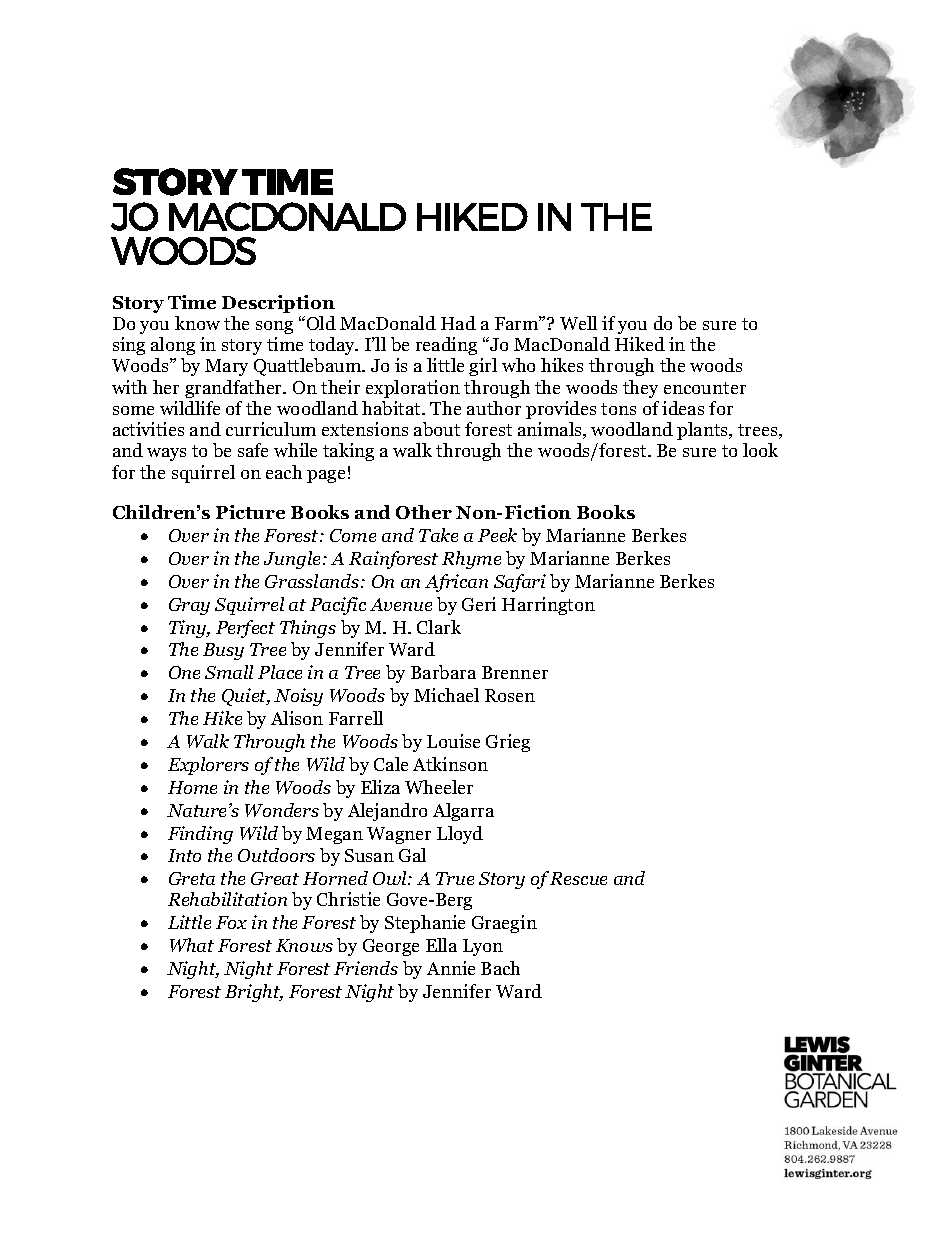  I want to click on Clark, so click(439, 627).
